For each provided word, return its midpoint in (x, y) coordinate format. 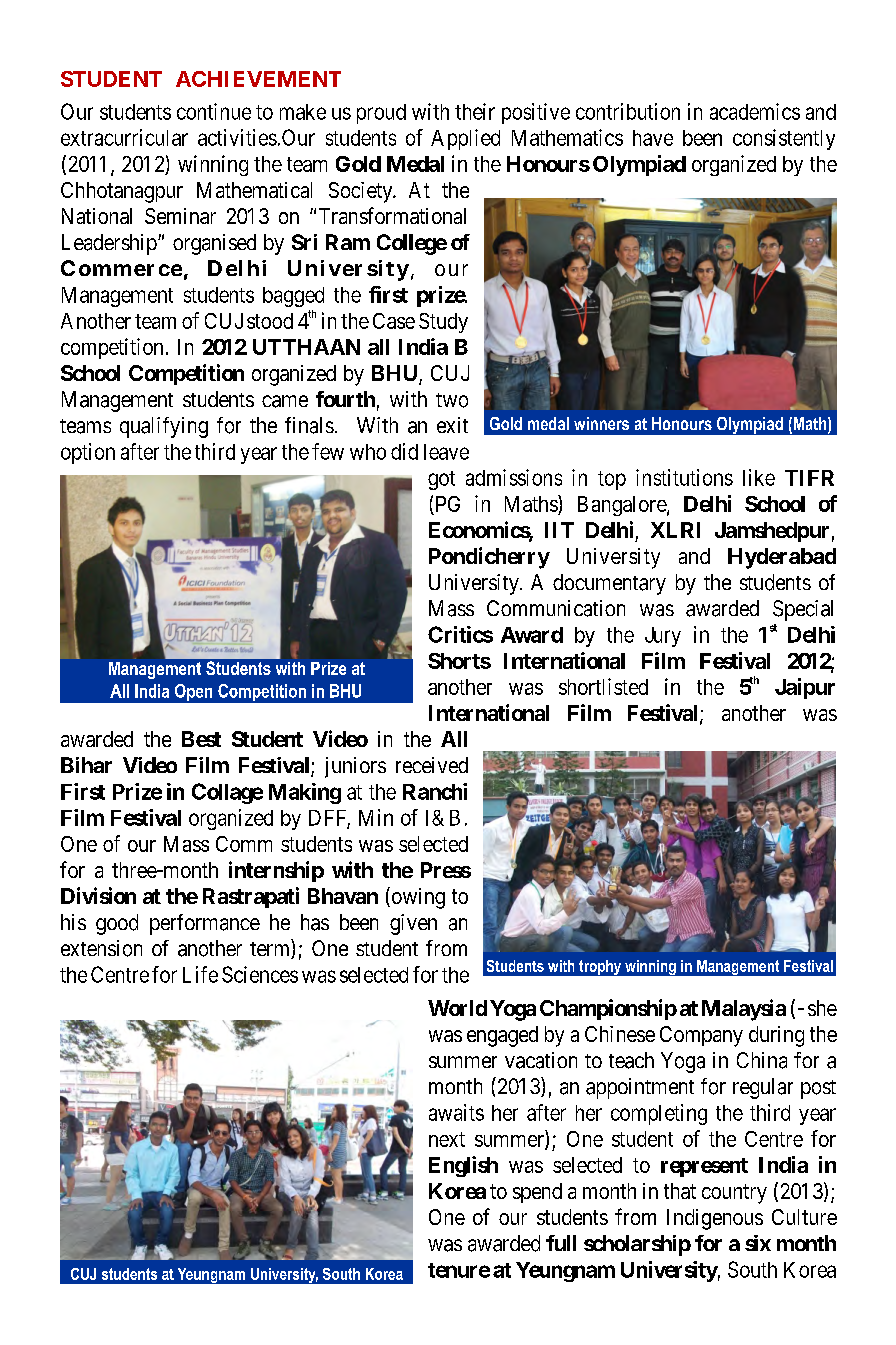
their (475, 111)
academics (755, 111)
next (447, 1139)
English (463, 1166)
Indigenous (715, 1219)
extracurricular (124, 137)
